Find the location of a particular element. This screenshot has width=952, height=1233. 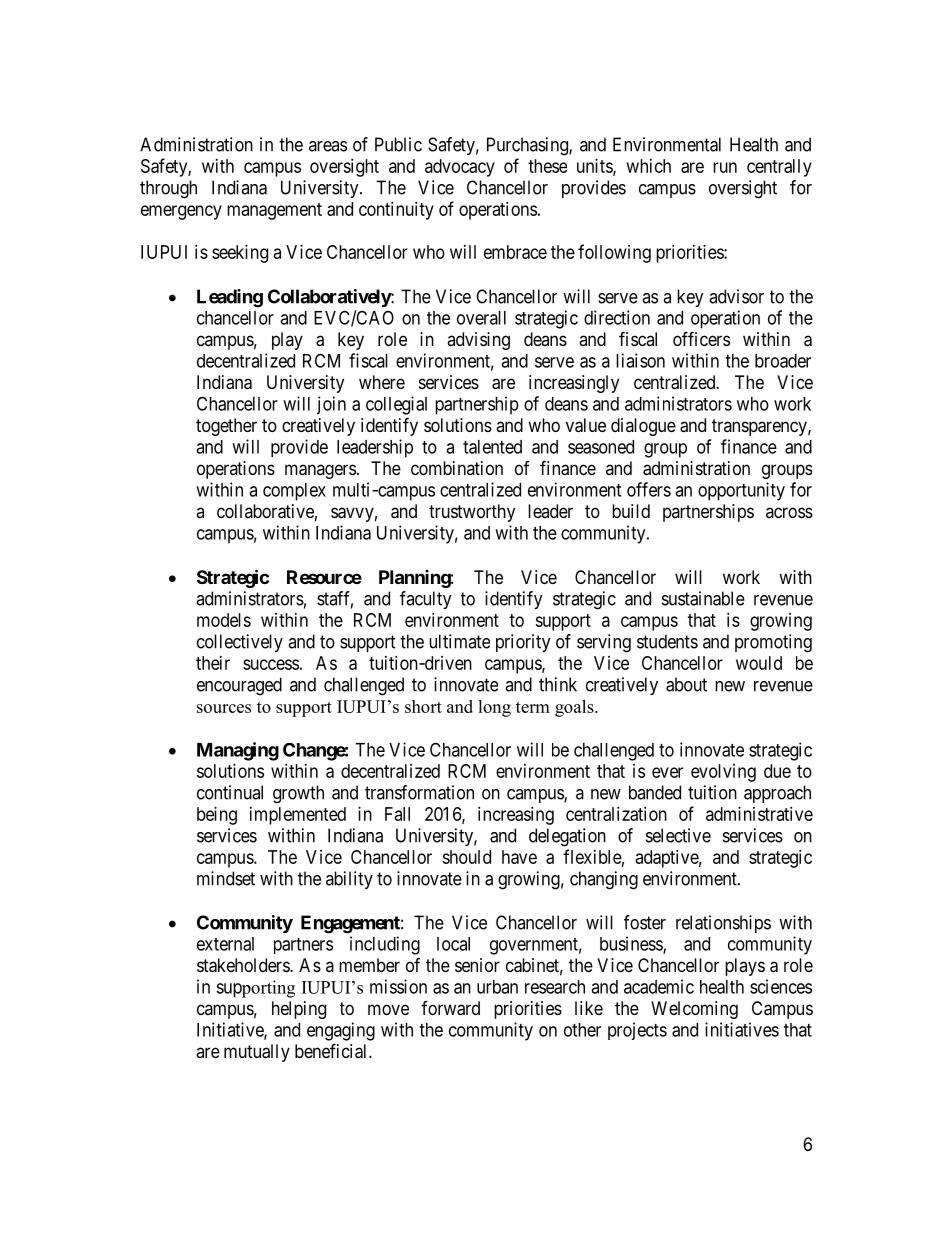

management is located at coordinates (274, 211).
